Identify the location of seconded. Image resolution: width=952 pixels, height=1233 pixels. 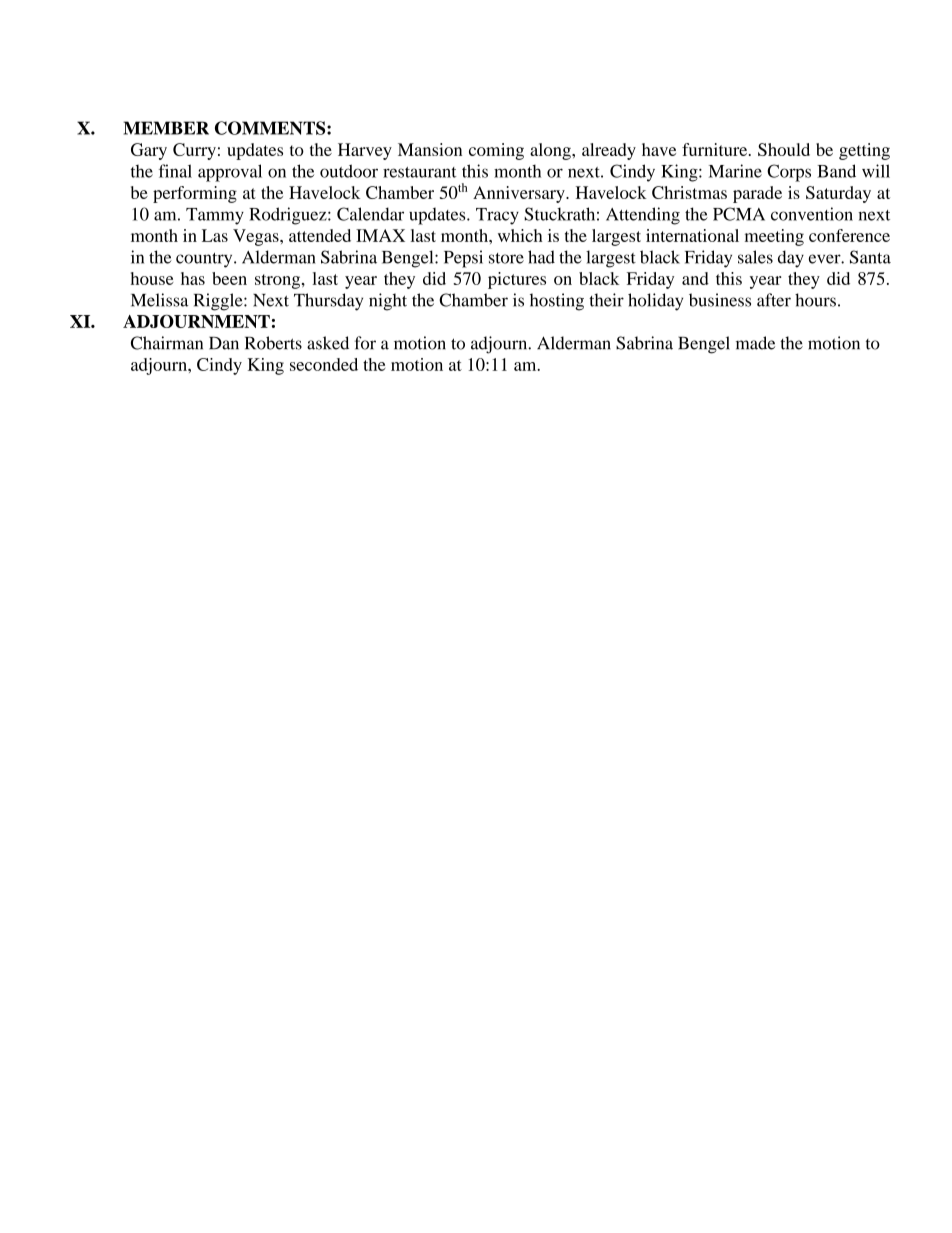
(324, 364).
